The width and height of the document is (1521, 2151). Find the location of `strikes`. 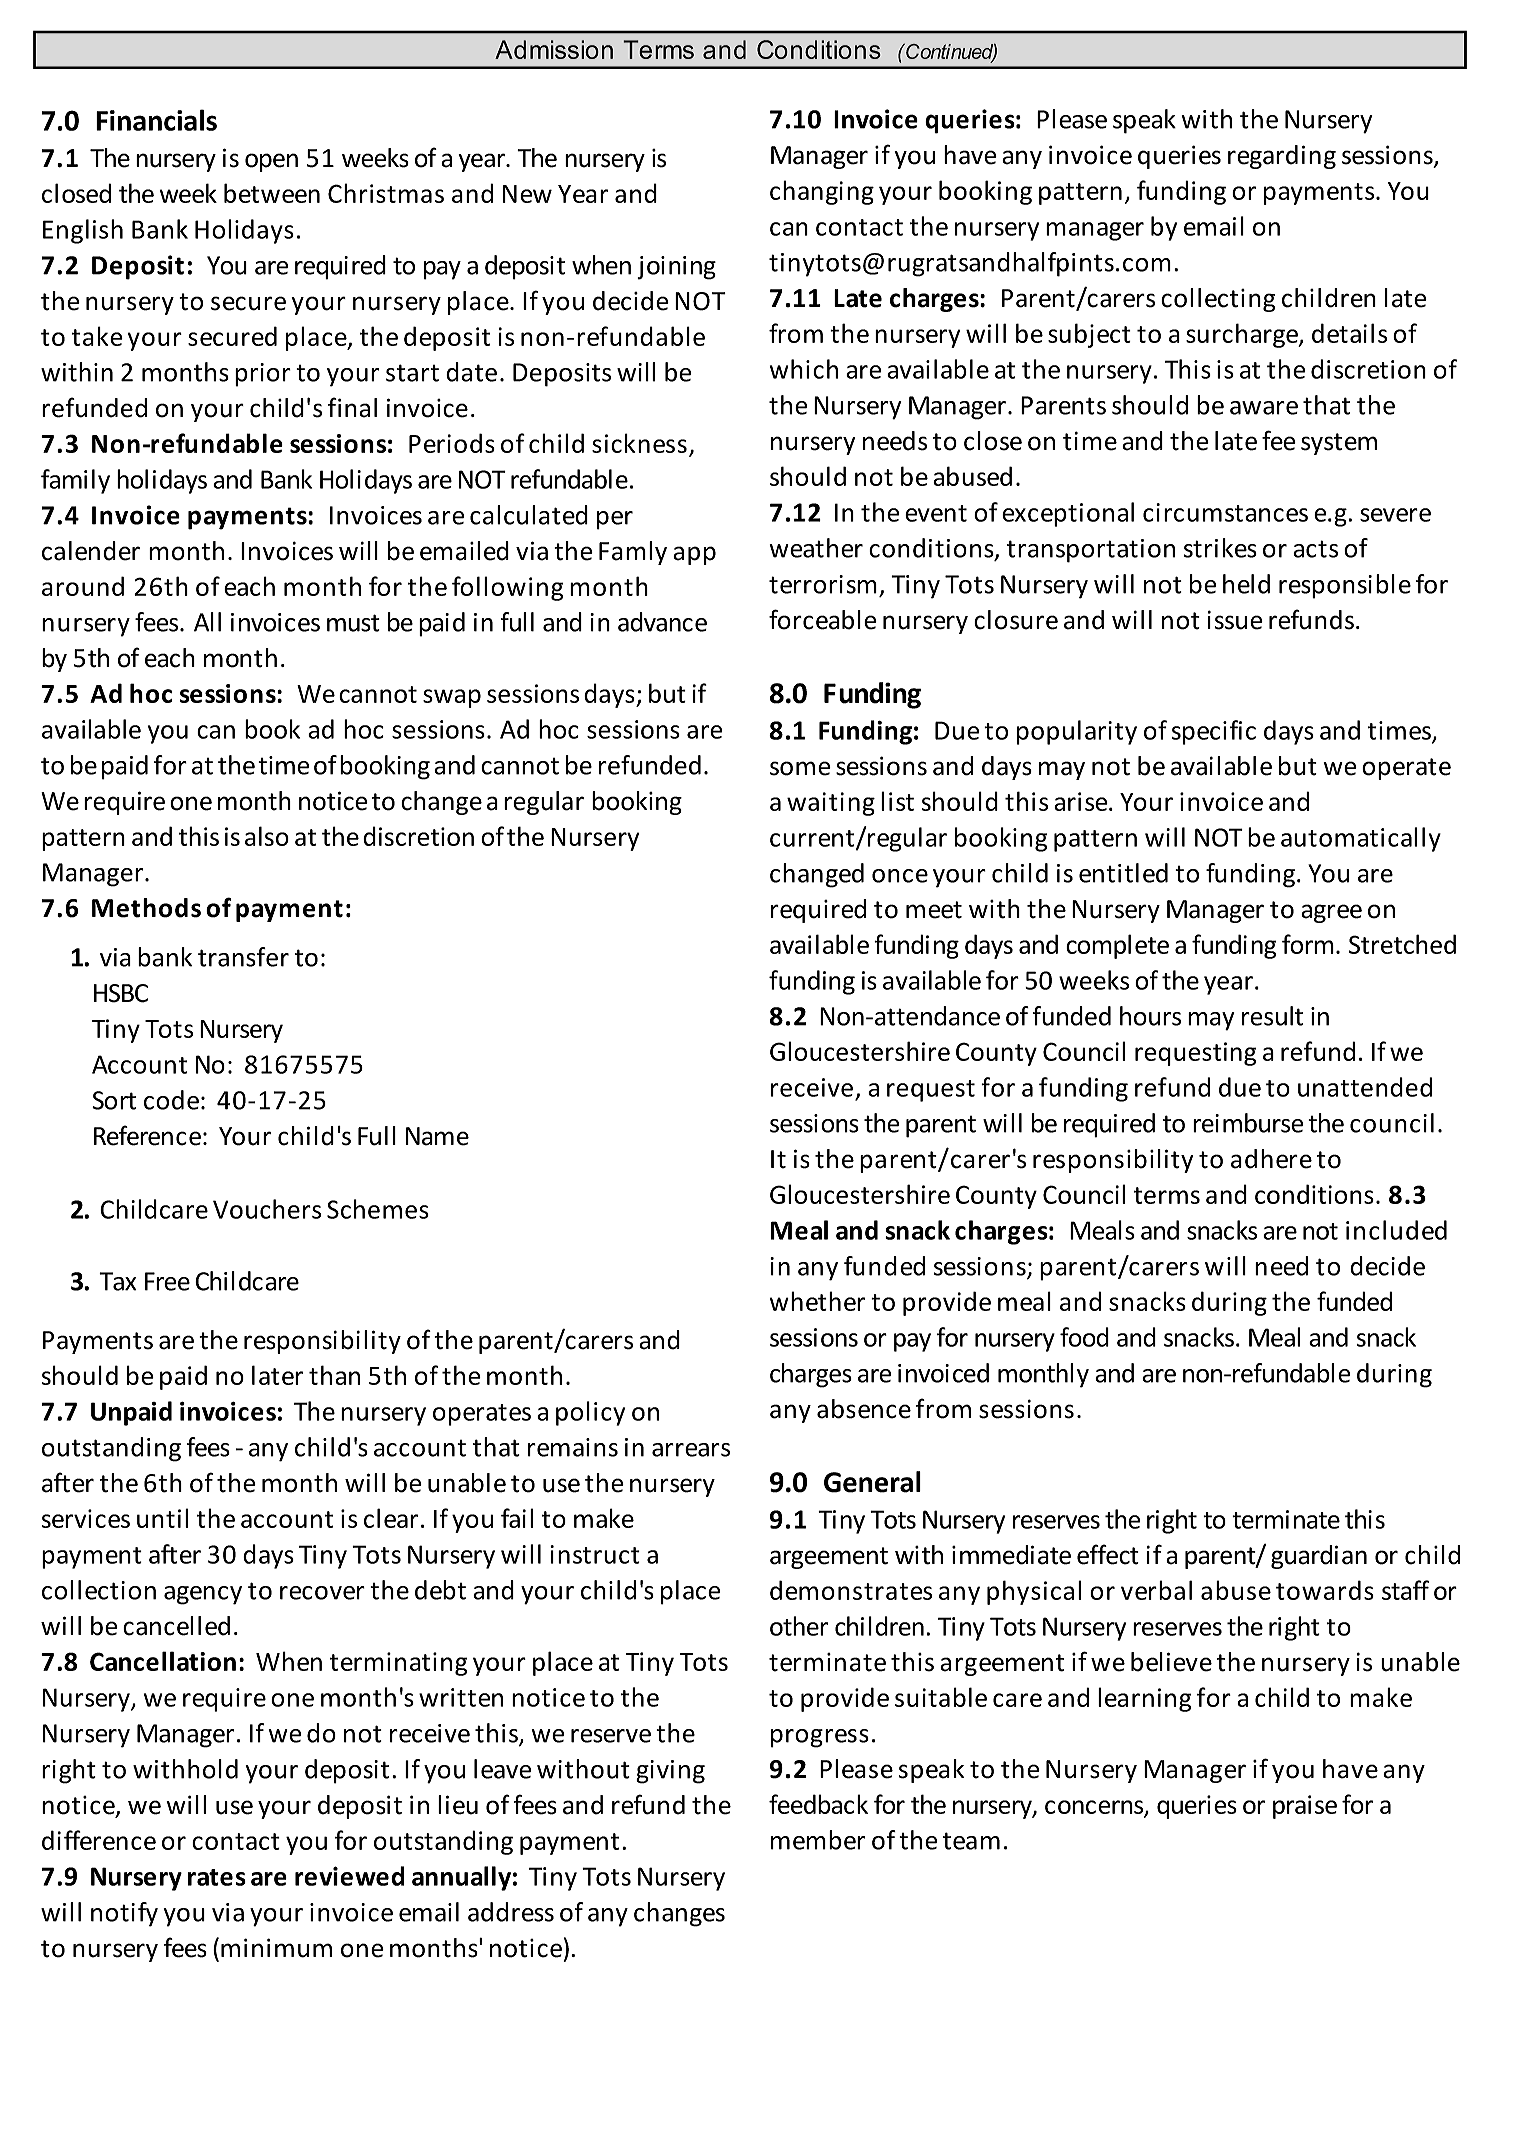

strikes is located at coordinates (1220, 548).
